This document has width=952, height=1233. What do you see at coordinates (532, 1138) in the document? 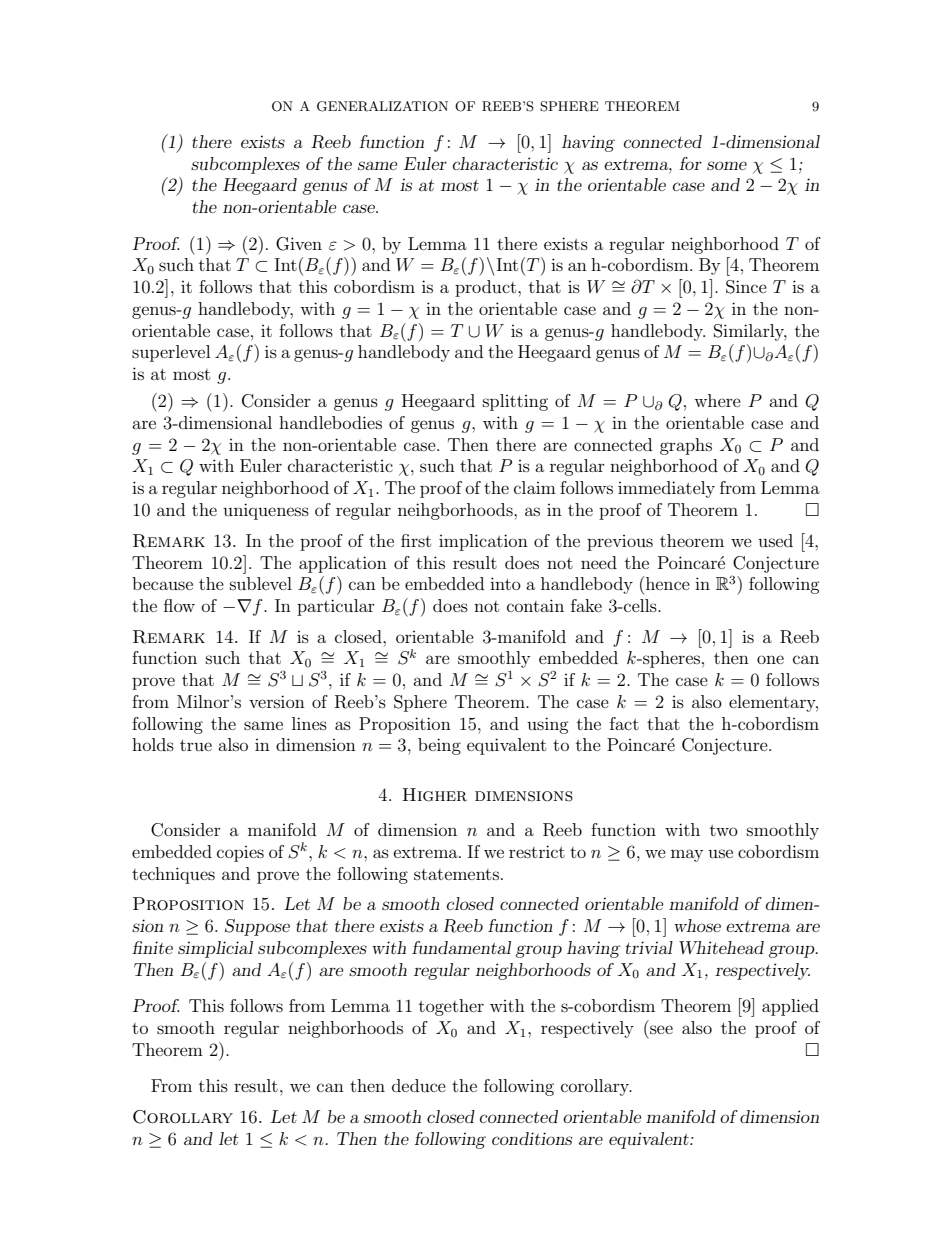
I see `conditions` at bounding box center [532, 1138].
